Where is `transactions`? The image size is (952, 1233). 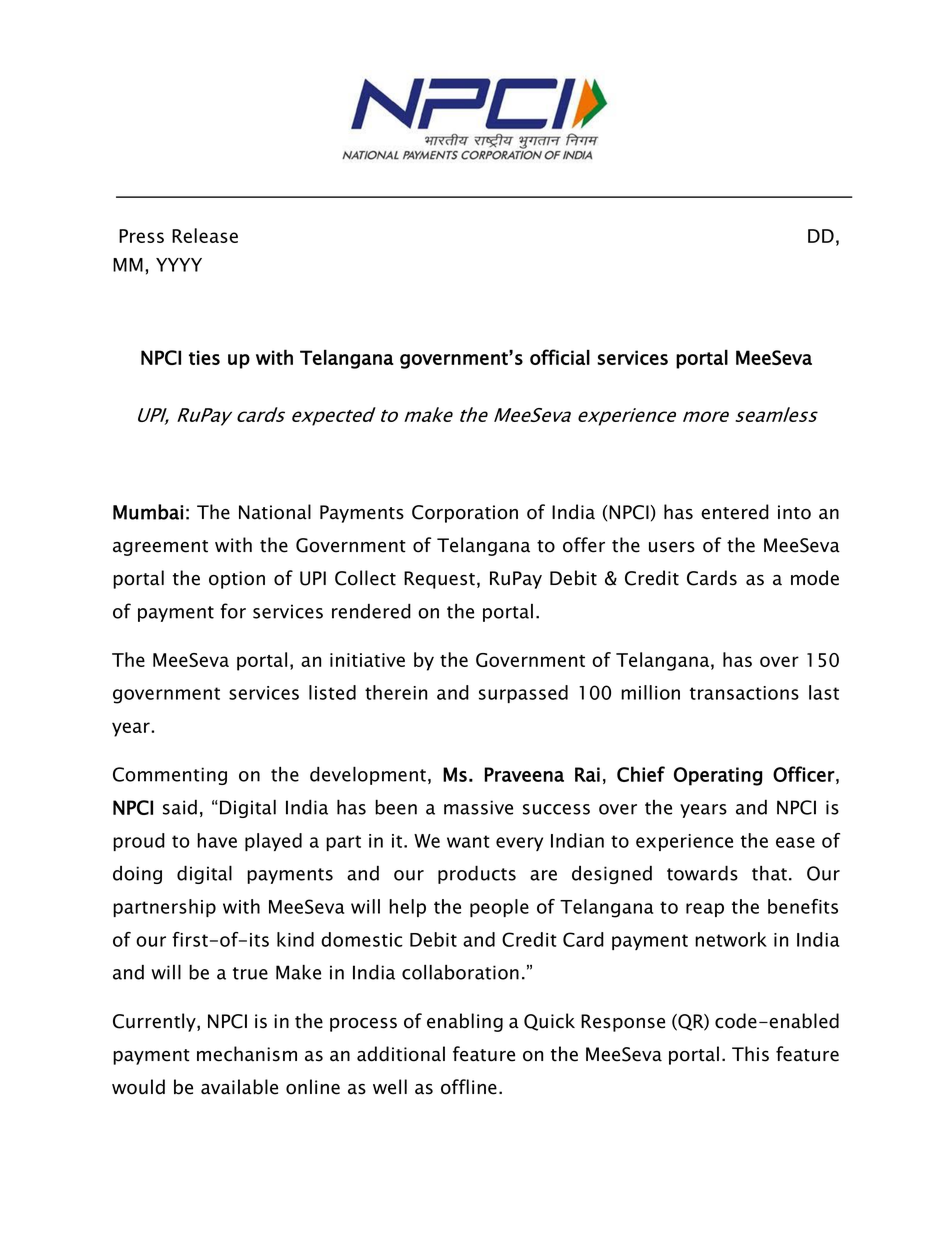
transactions is located at coordinates (744, 693).
